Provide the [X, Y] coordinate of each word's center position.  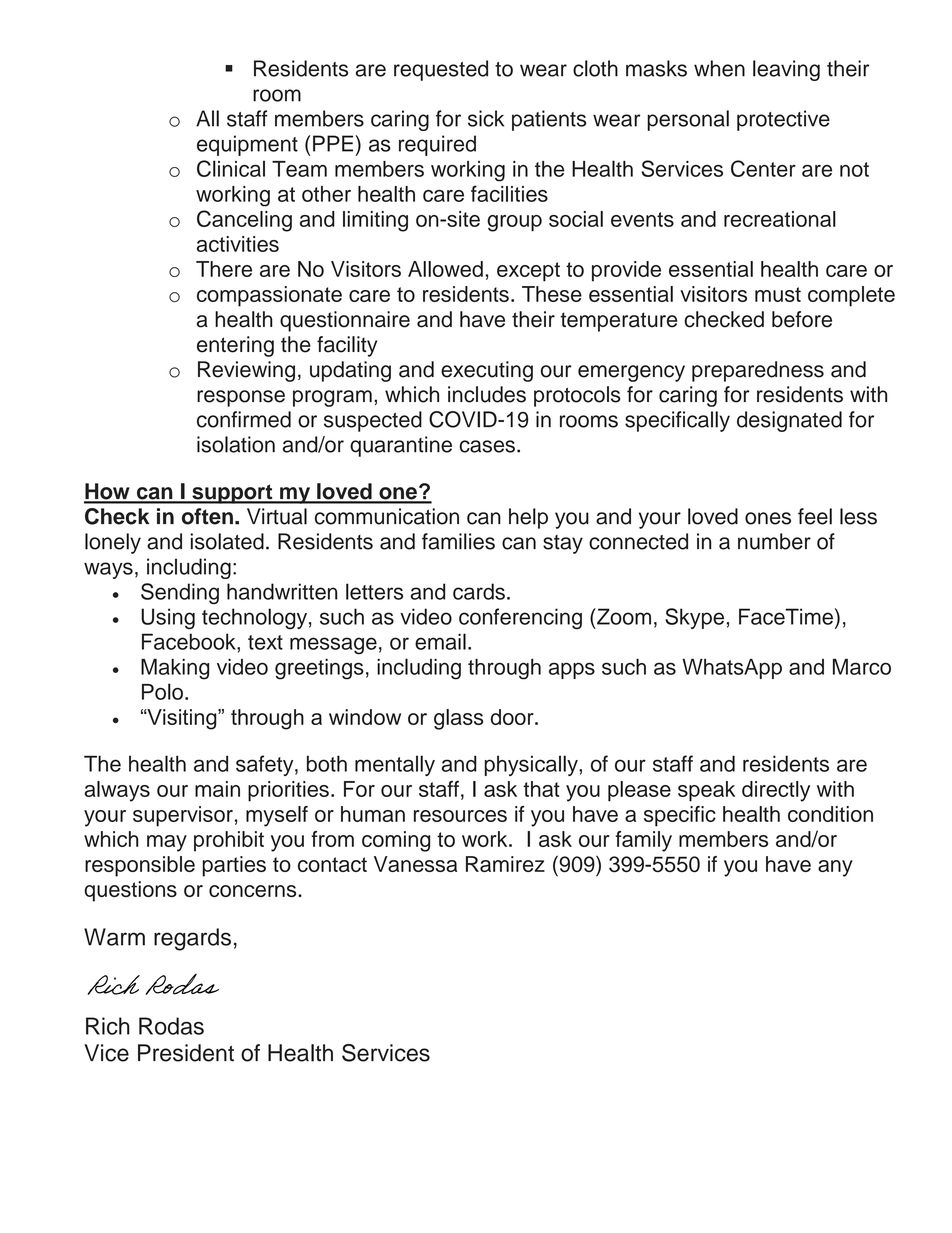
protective [783, 120]
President [186, 1053]
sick [486, 118]
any [835, 868]
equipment [247, 145]
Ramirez [505, 864]
